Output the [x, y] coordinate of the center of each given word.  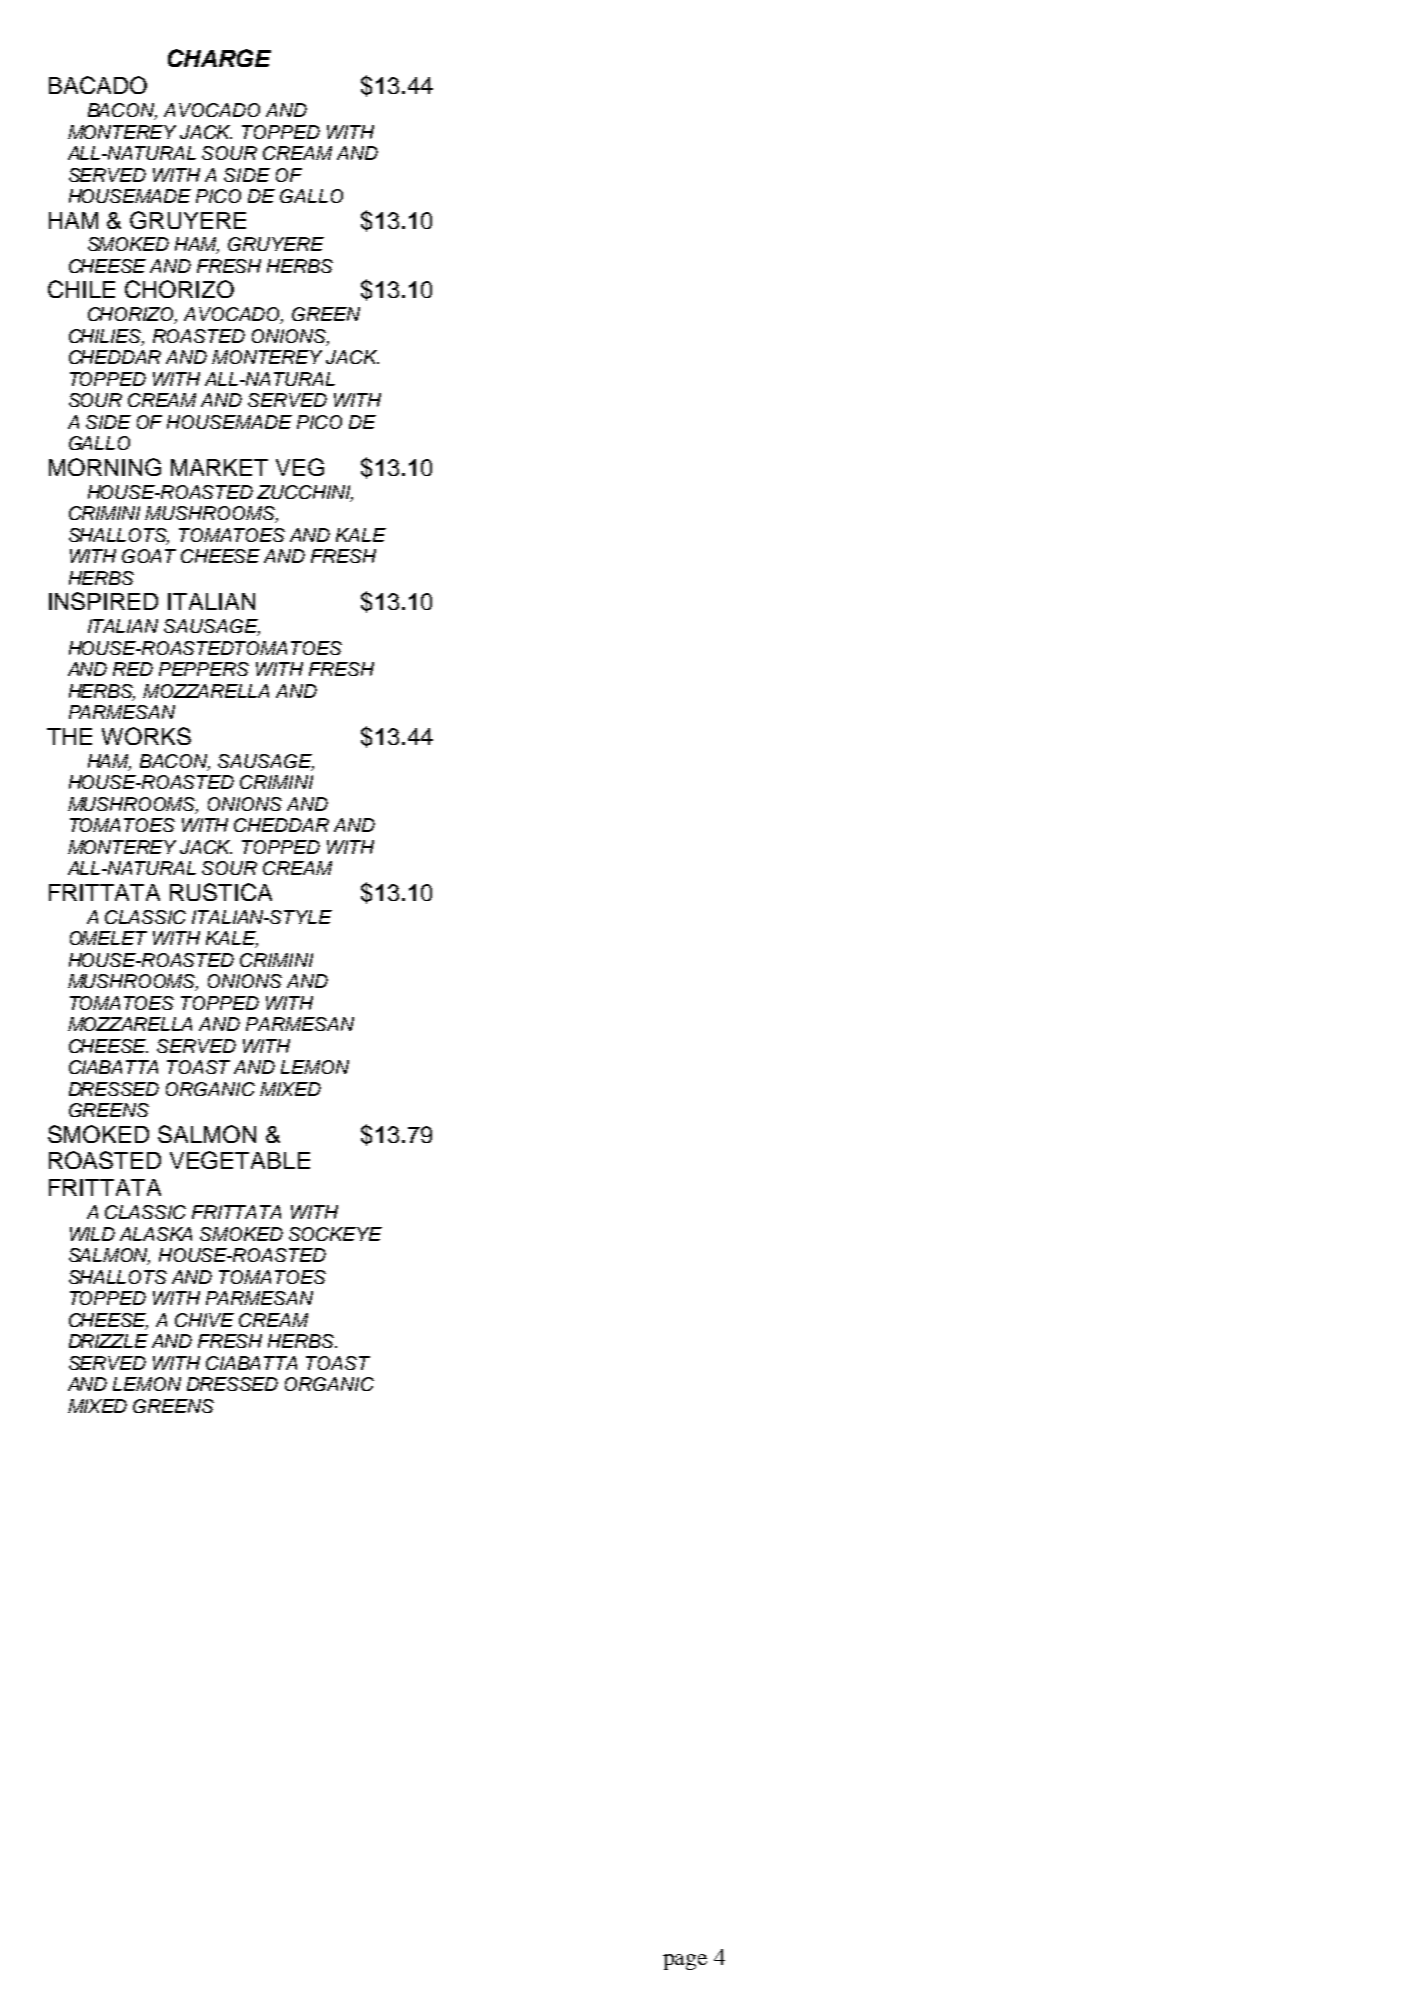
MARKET [219, 467]
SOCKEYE [335, 1234]
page [685, 1962]
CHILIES [106, 337]
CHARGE [219, 58]
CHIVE [204, 1320]
